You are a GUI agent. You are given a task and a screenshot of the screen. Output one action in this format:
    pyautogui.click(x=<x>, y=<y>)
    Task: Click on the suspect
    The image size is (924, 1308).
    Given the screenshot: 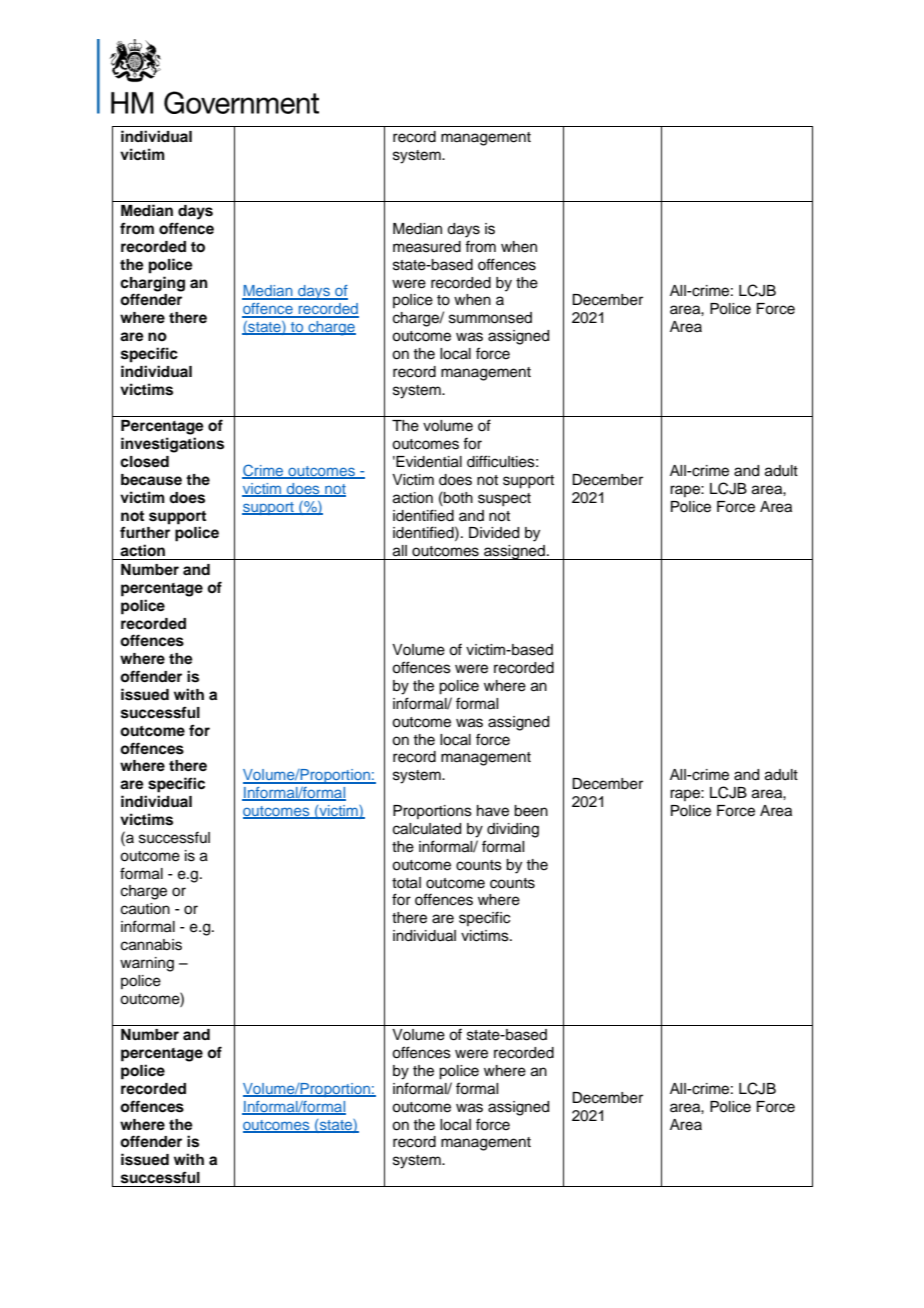 What is the action you would take?
    pyautogui.click(x=504, y=499)
